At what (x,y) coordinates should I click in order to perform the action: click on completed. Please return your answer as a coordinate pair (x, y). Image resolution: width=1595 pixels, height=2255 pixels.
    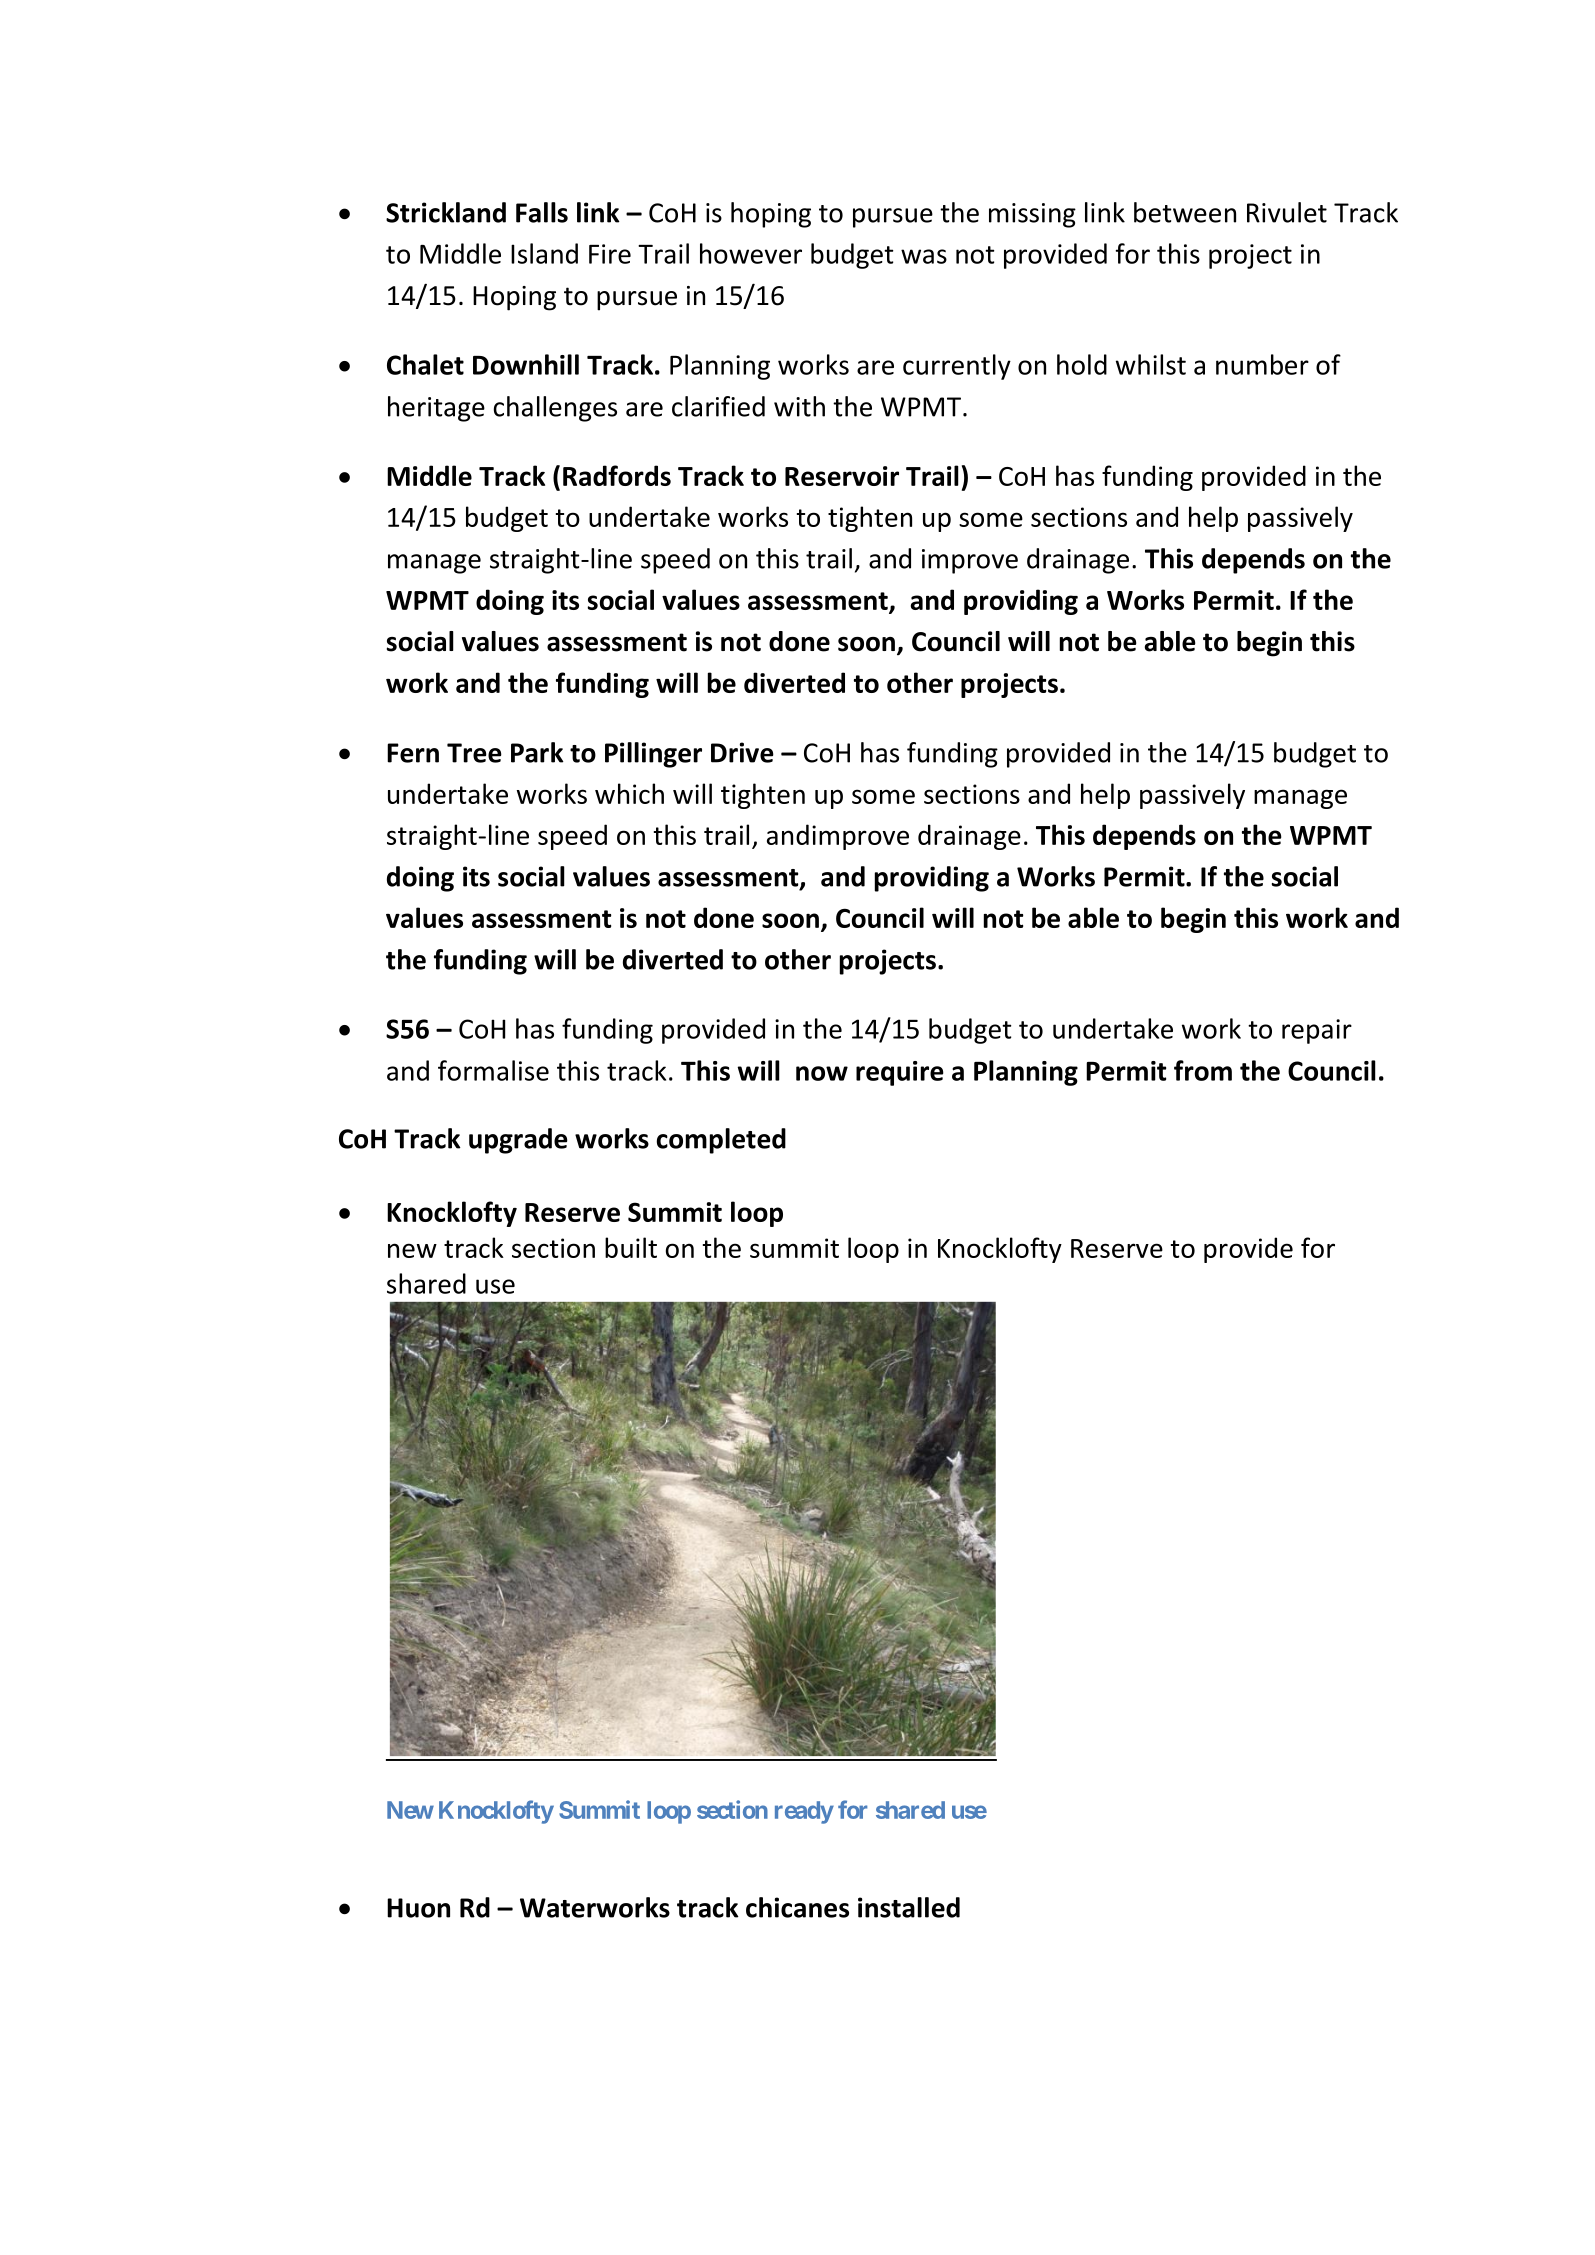
    Looking at the image, I should click on (721, 1141).
